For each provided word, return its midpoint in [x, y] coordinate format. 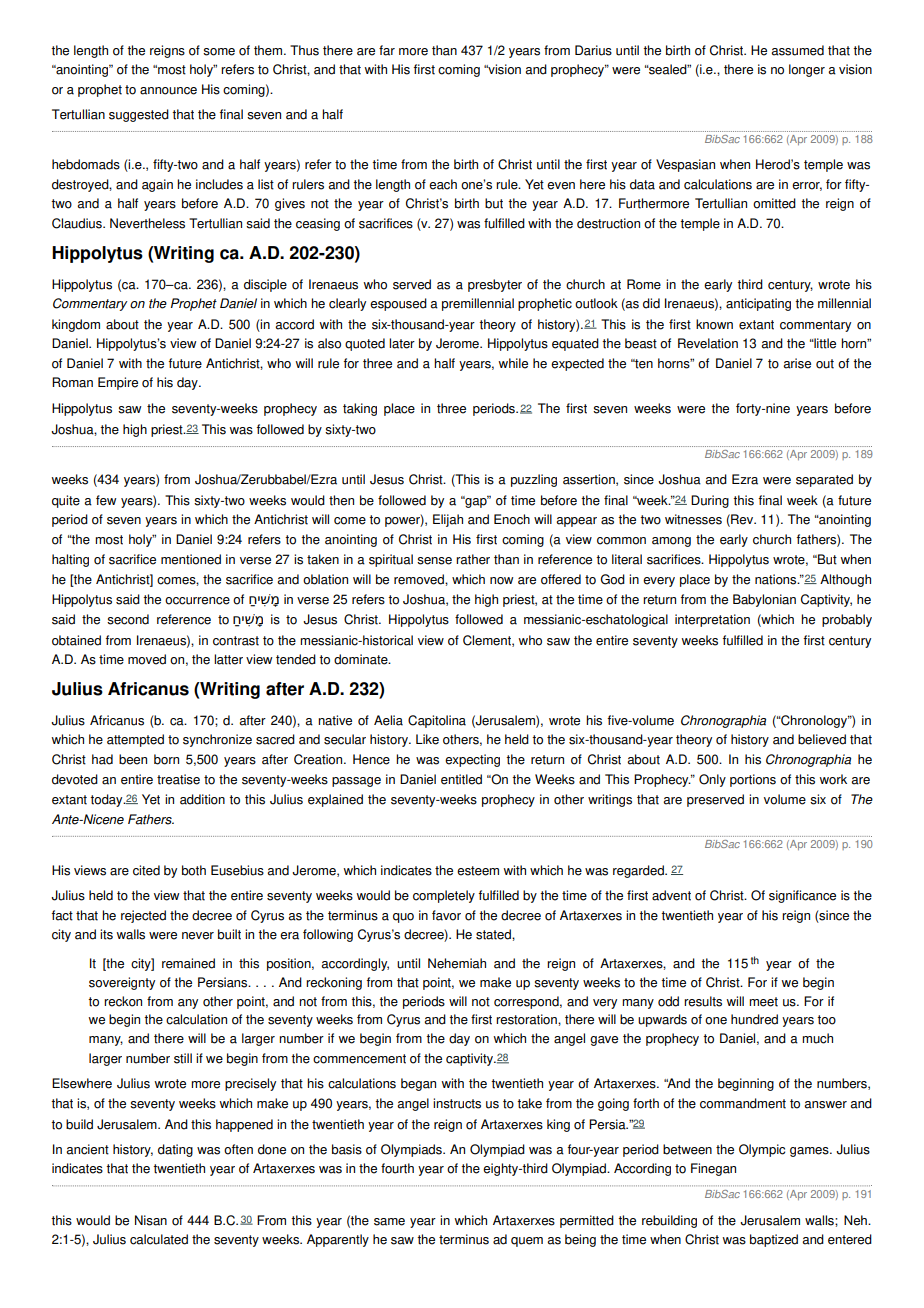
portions [753, 780]
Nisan [151, 1220]
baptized [774, 1240]
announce [168, 91]
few [106, 500]
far [387, 50]
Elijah [448, 520]
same [389, 1222]
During [710, 501]
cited [146, 870]
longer [807, 70]
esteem [478, 871]
